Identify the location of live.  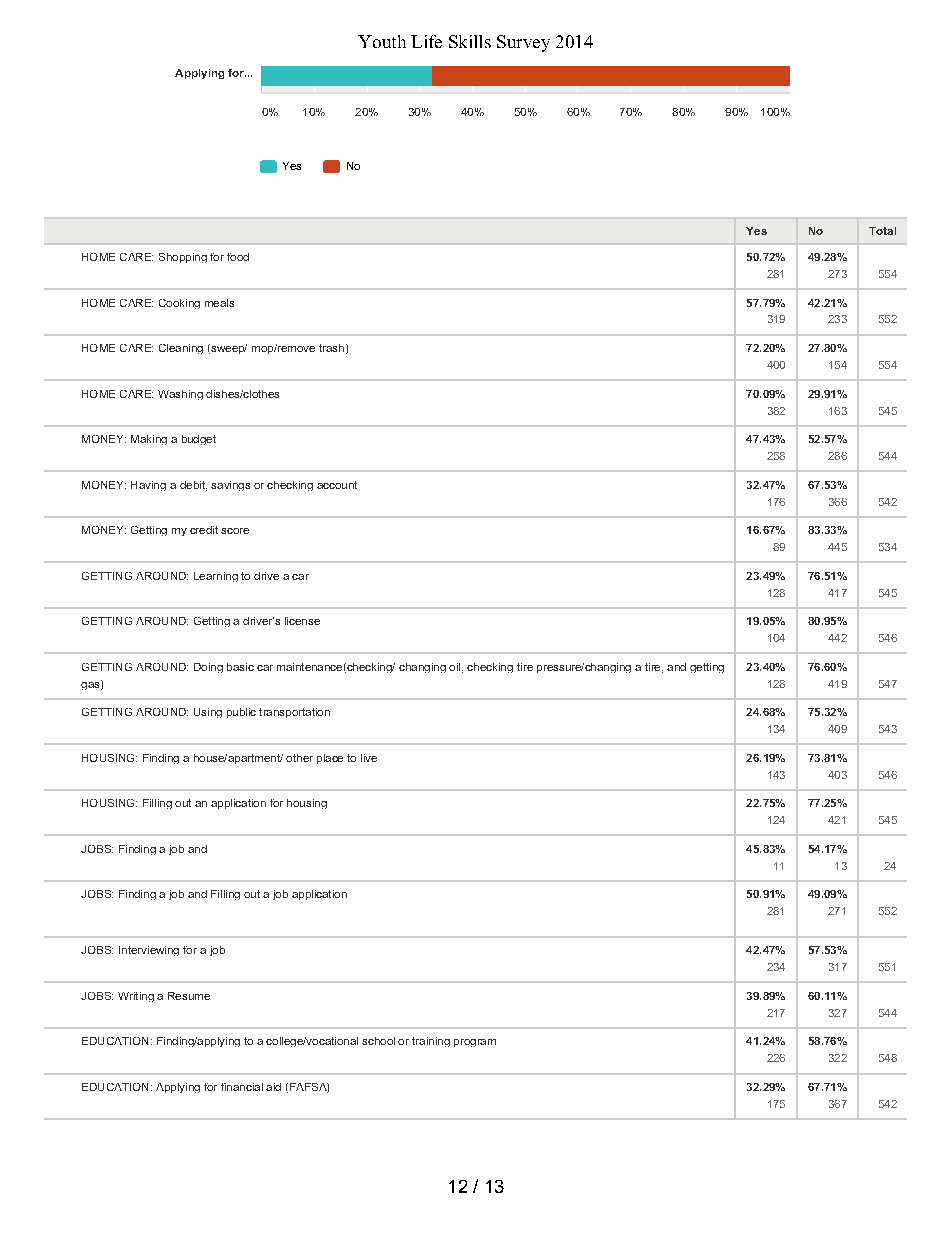
(369, 758).
